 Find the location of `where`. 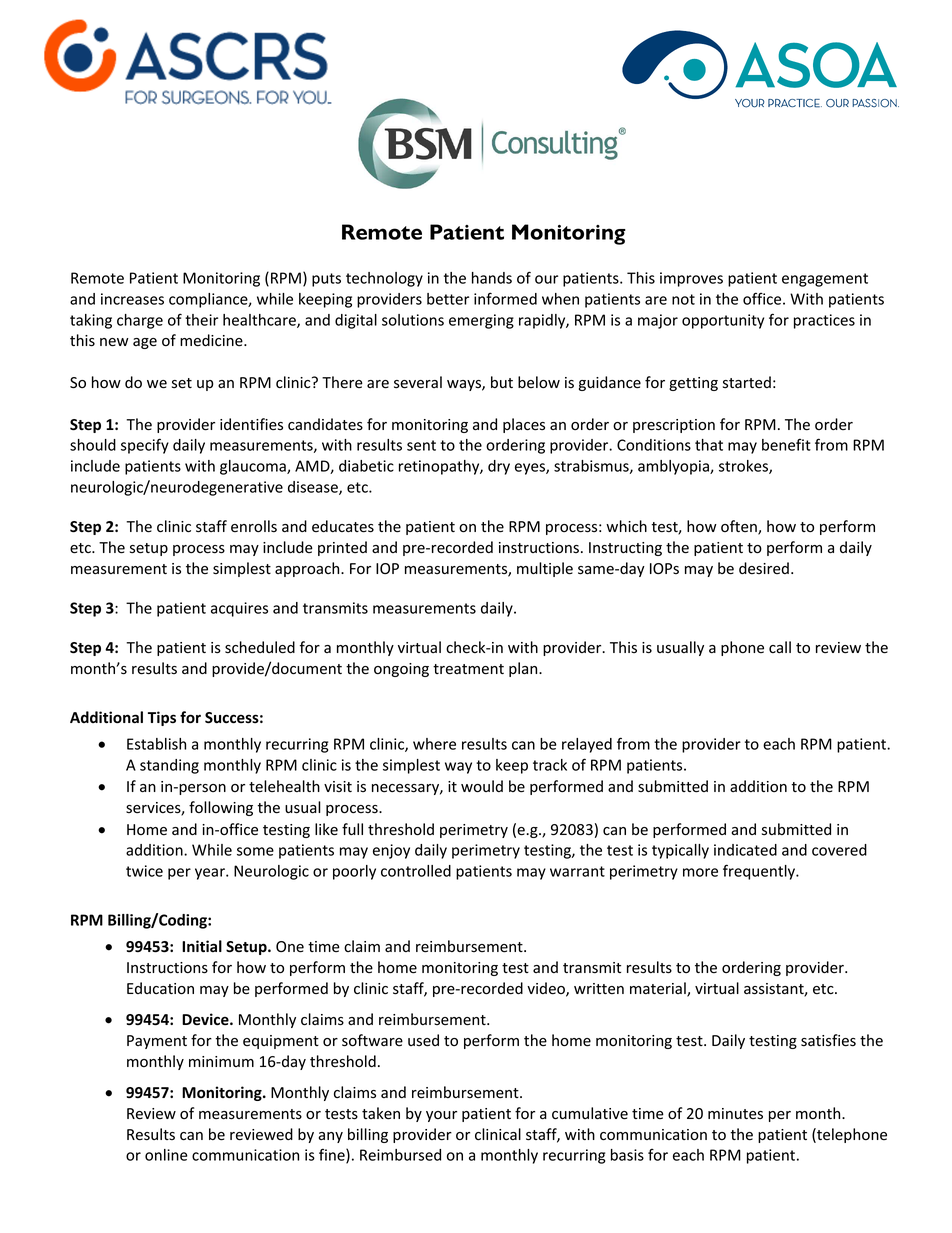

where is located at coordinates (434, 744).
